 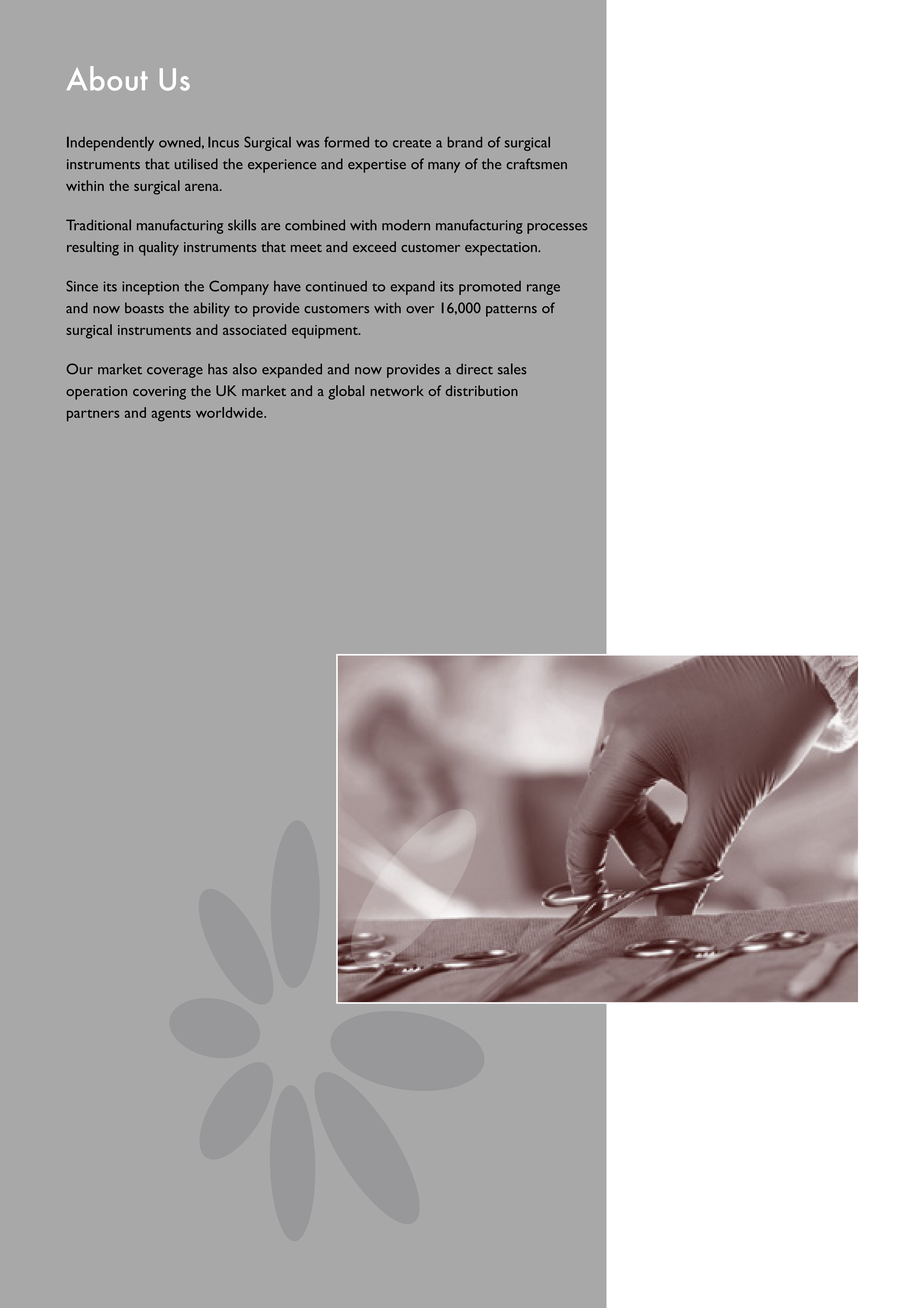 What do you see at coordinates (306, 248) in the screenshot?
I see `meet` at bounding box center [306, 248].
